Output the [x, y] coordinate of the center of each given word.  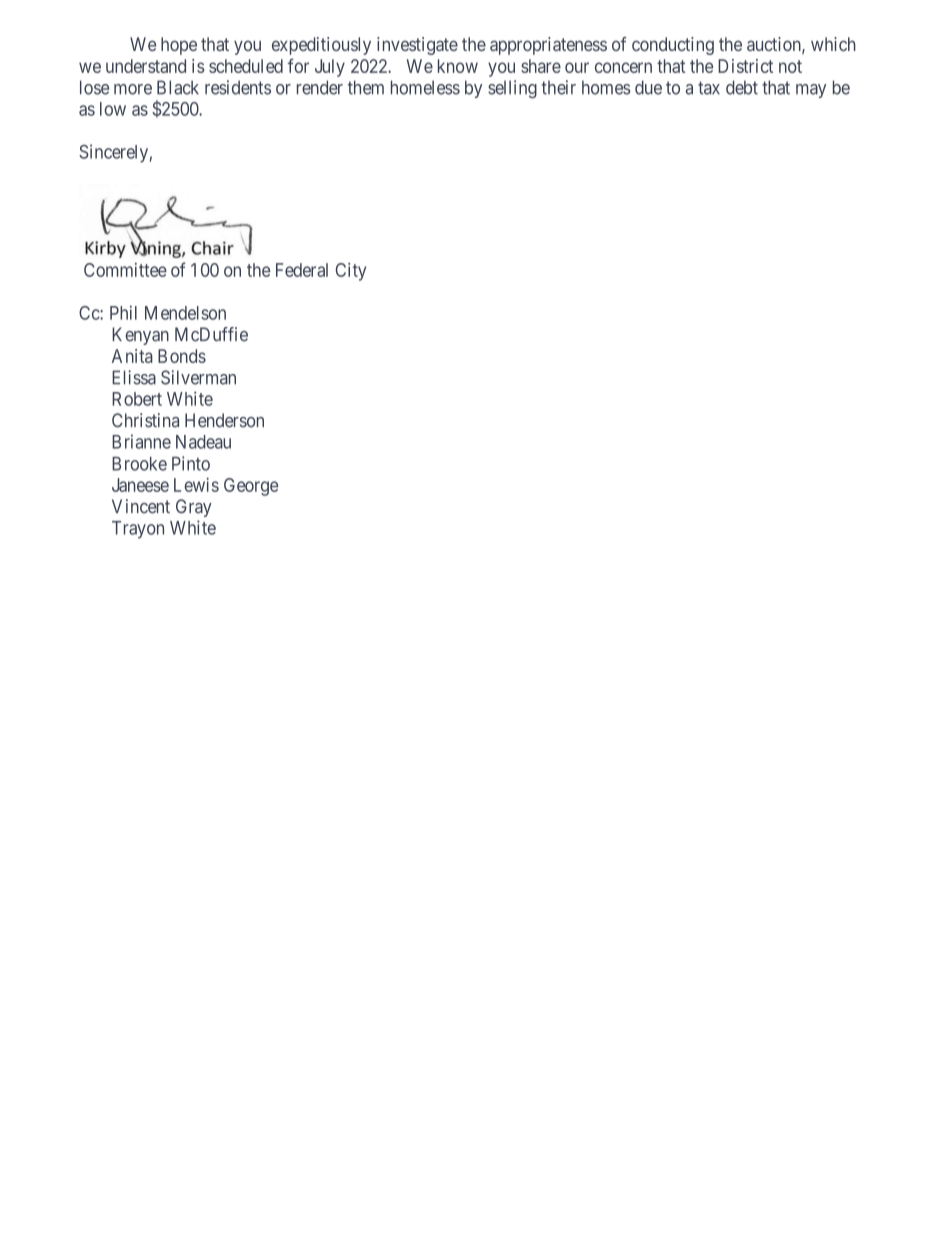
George [251, 487]
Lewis [196, 485]
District [745, 66]
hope [179, 46]
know [458, 66]
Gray [194, 508]
